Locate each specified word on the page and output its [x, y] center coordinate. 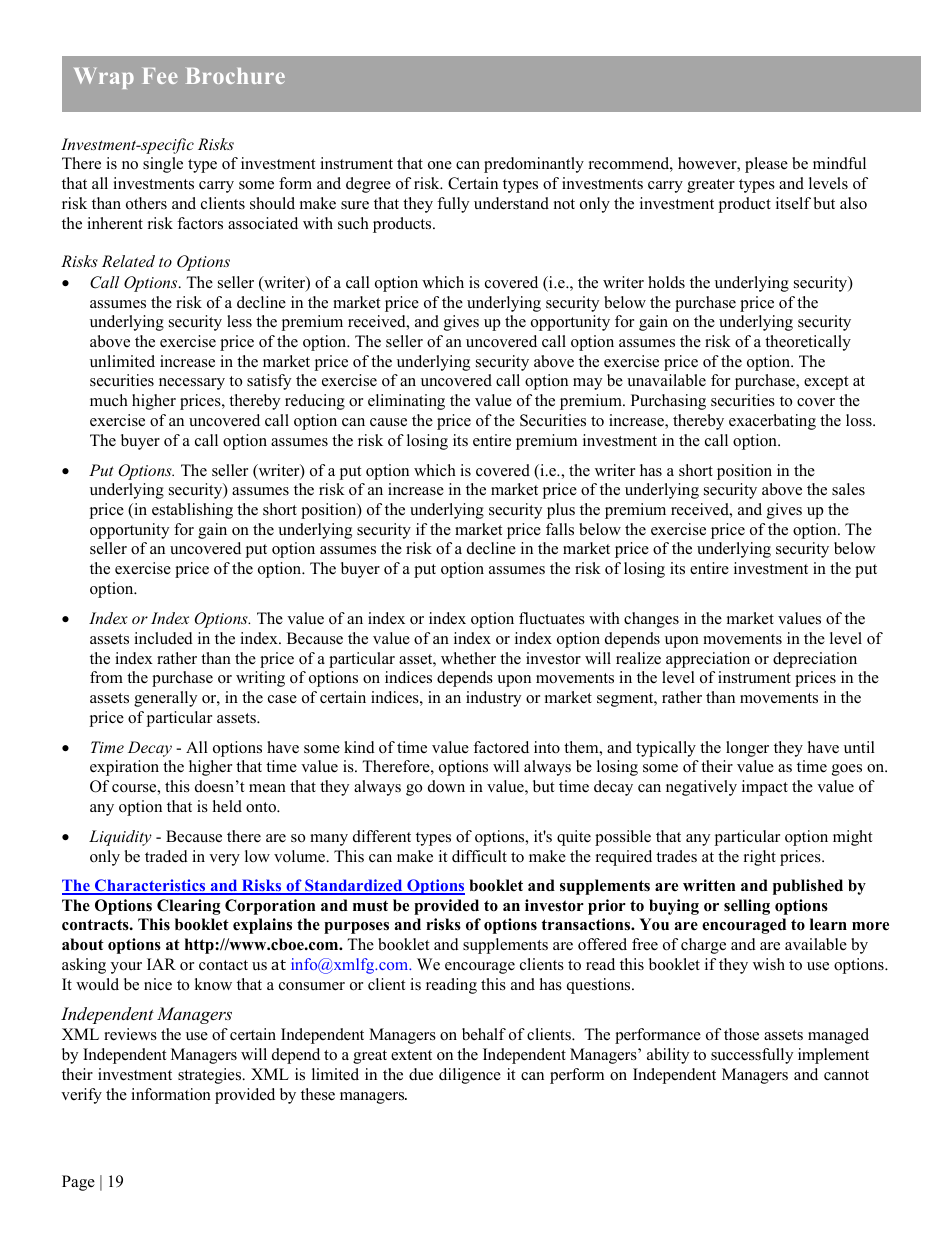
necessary [192, 384]
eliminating [406, 402]
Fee [160, 76]
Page [78, 1183]
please [766, 165]
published [808, 887]
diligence [470, 1076]
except [826, 383]
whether [468, 658]
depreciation [815, 660]
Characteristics [150, 886]
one [440, 165]
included [163, 638]
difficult [479, 856]
